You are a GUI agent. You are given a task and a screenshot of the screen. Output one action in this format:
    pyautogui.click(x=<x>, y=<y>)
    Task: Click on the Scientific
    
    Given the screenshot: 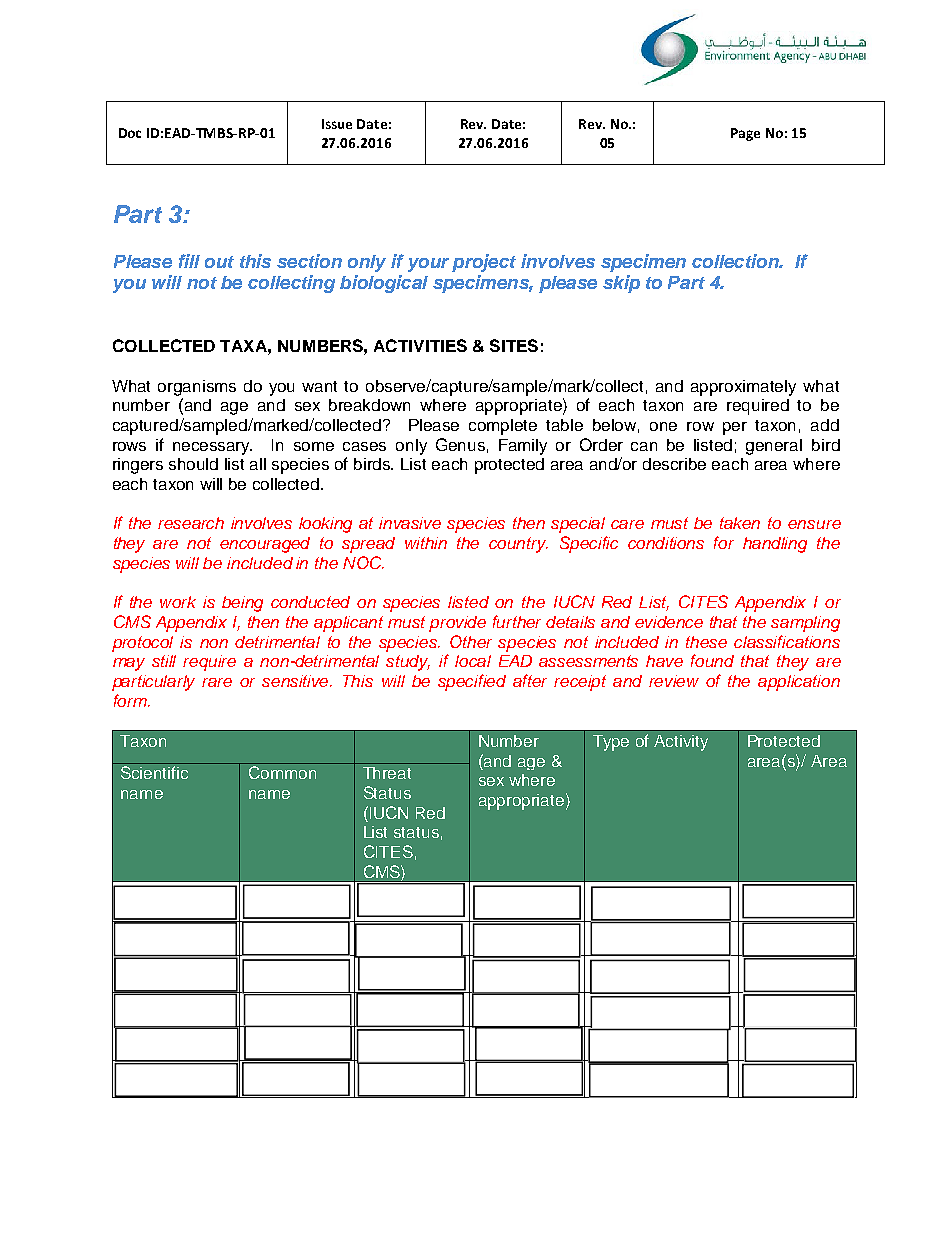 What is the action you would take?
    pyautogui.click(x=154, y=772)
